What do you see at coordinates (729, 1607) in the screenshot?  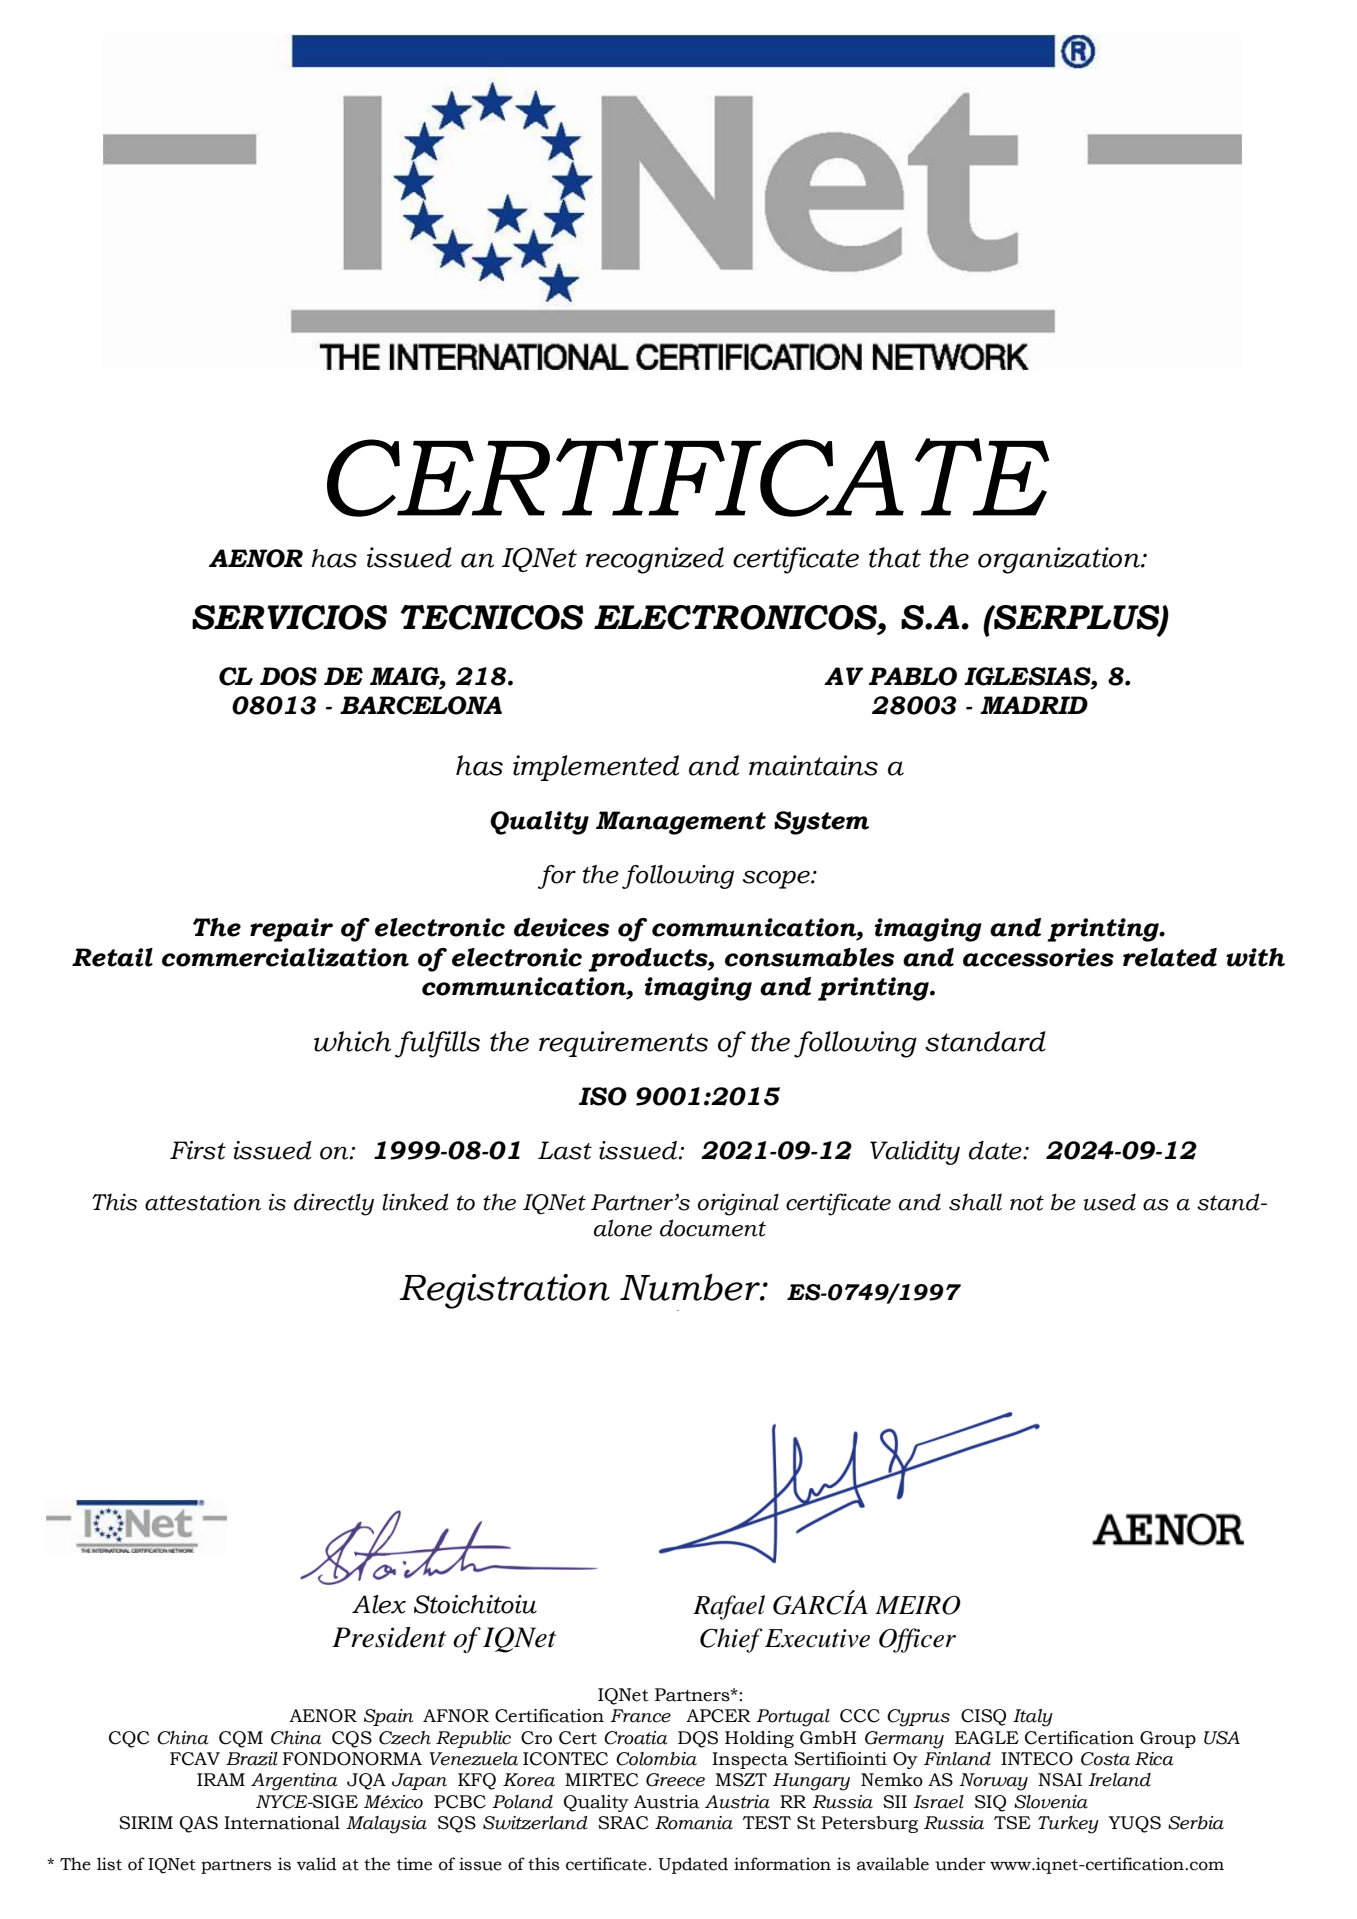 I see `Rafael` at bounding box center [729, 1607].
